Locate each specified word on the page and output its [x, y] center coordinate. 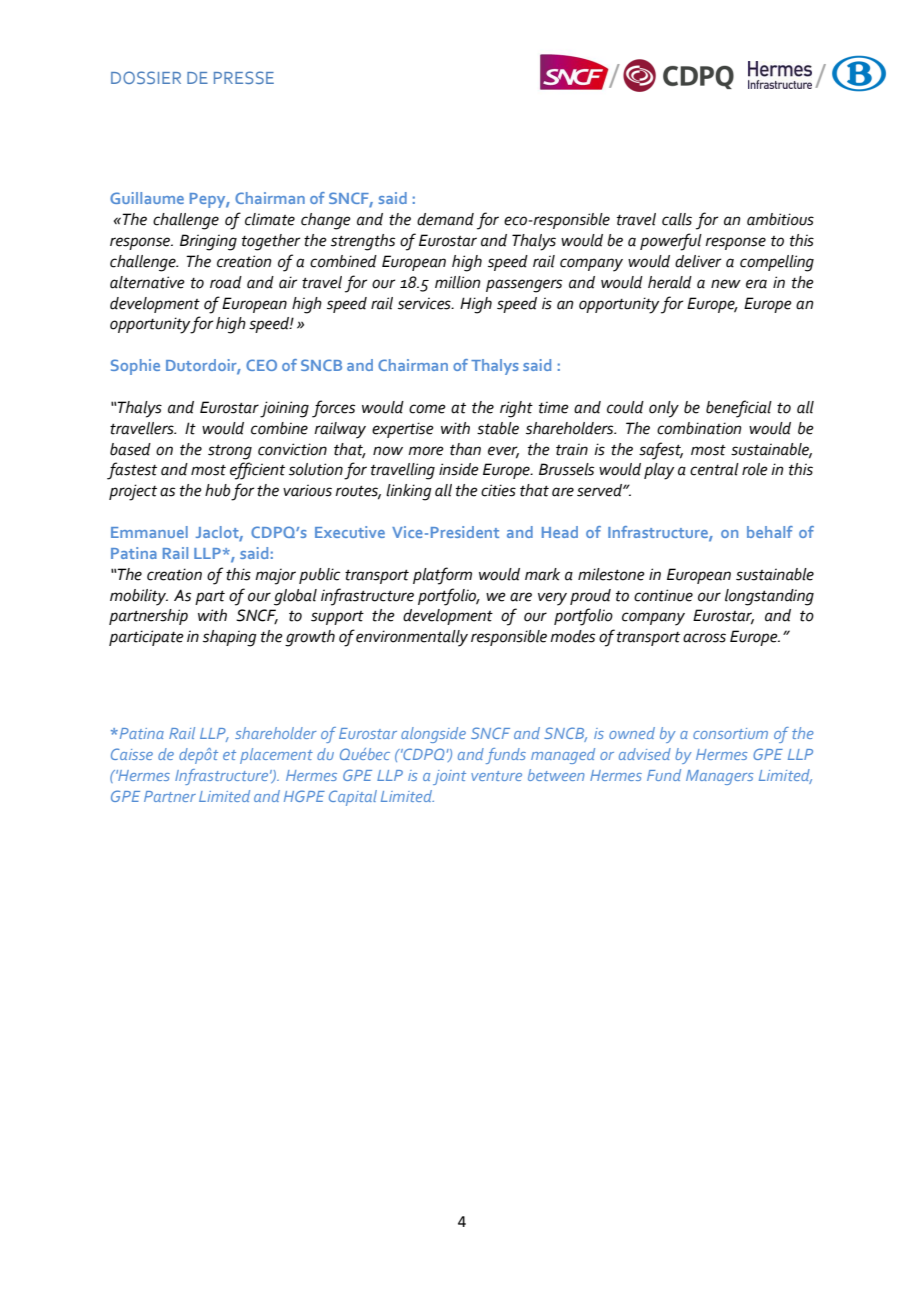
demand [445, 219]
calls [677, 219]
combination [699, 428]
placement [276, 756]
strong [230, 452]
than [465, 449]
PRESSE [244, 77]
